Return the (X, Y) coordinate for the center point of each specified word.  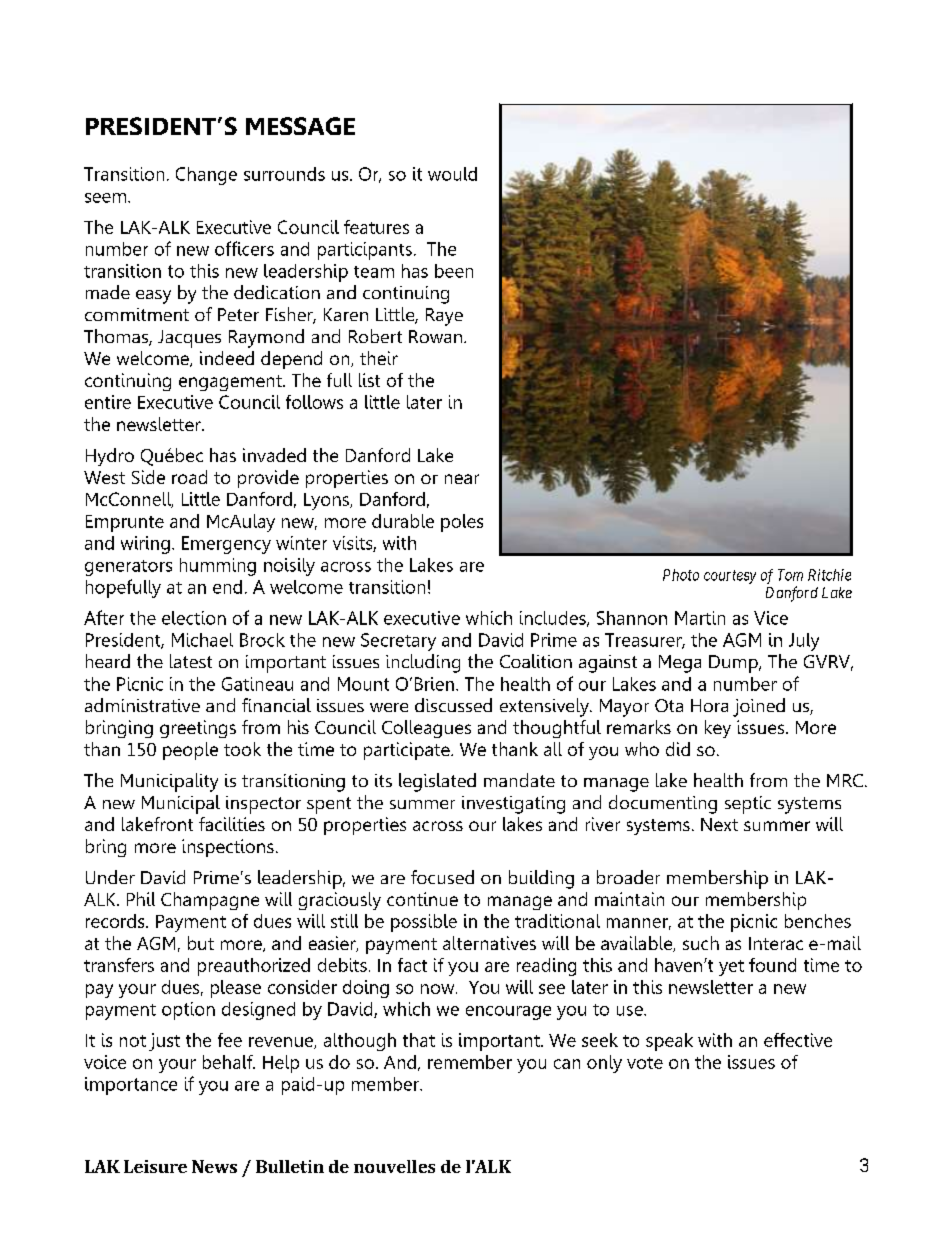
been (454, 271)
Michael (202, 640)
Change (206, 176)
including (423, 663)
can (567, 1064)
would (452, 174)
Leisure (155, 1166)
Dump (734, 664)
